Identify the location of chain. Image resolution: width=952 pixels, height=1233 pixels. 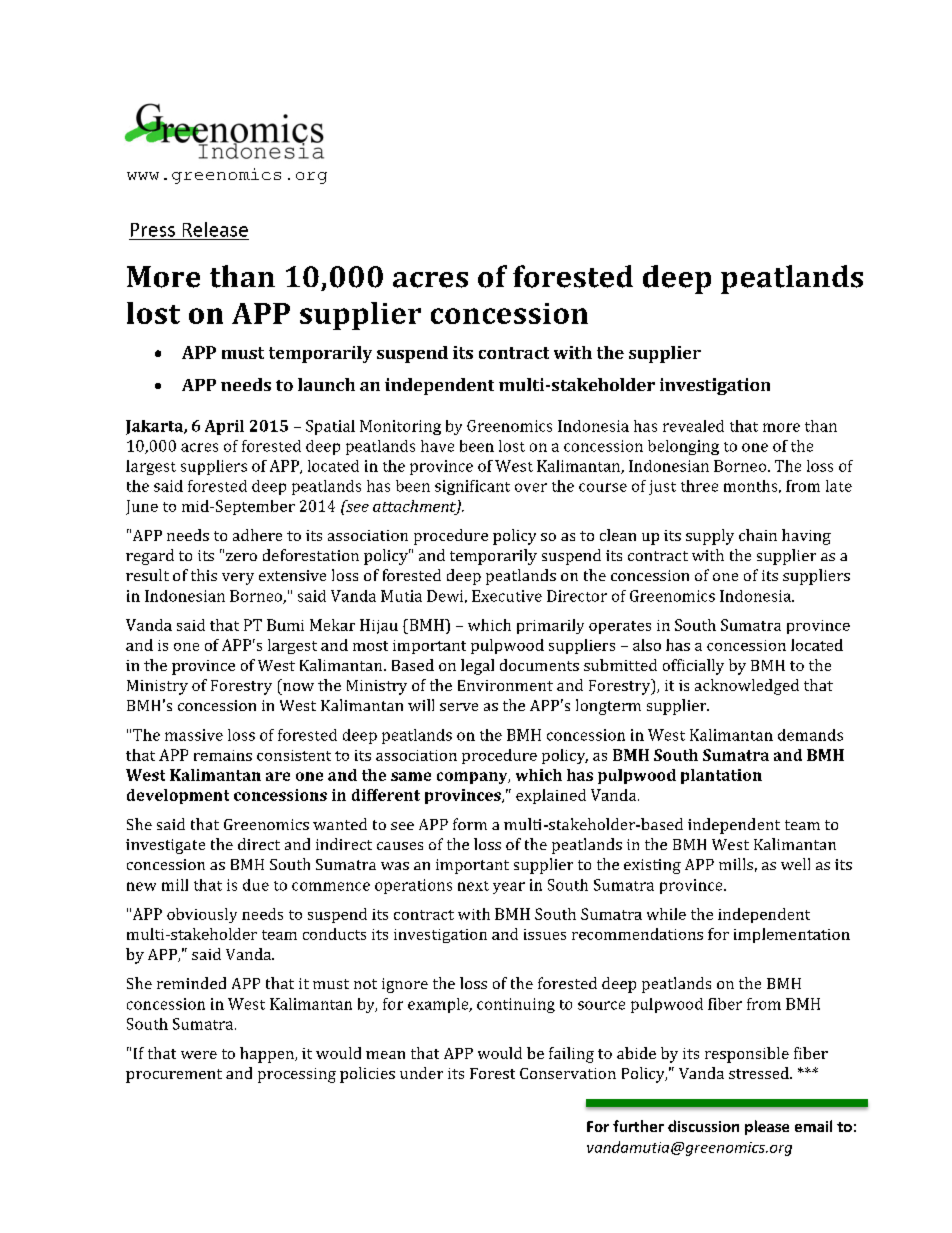
(758, 535).
